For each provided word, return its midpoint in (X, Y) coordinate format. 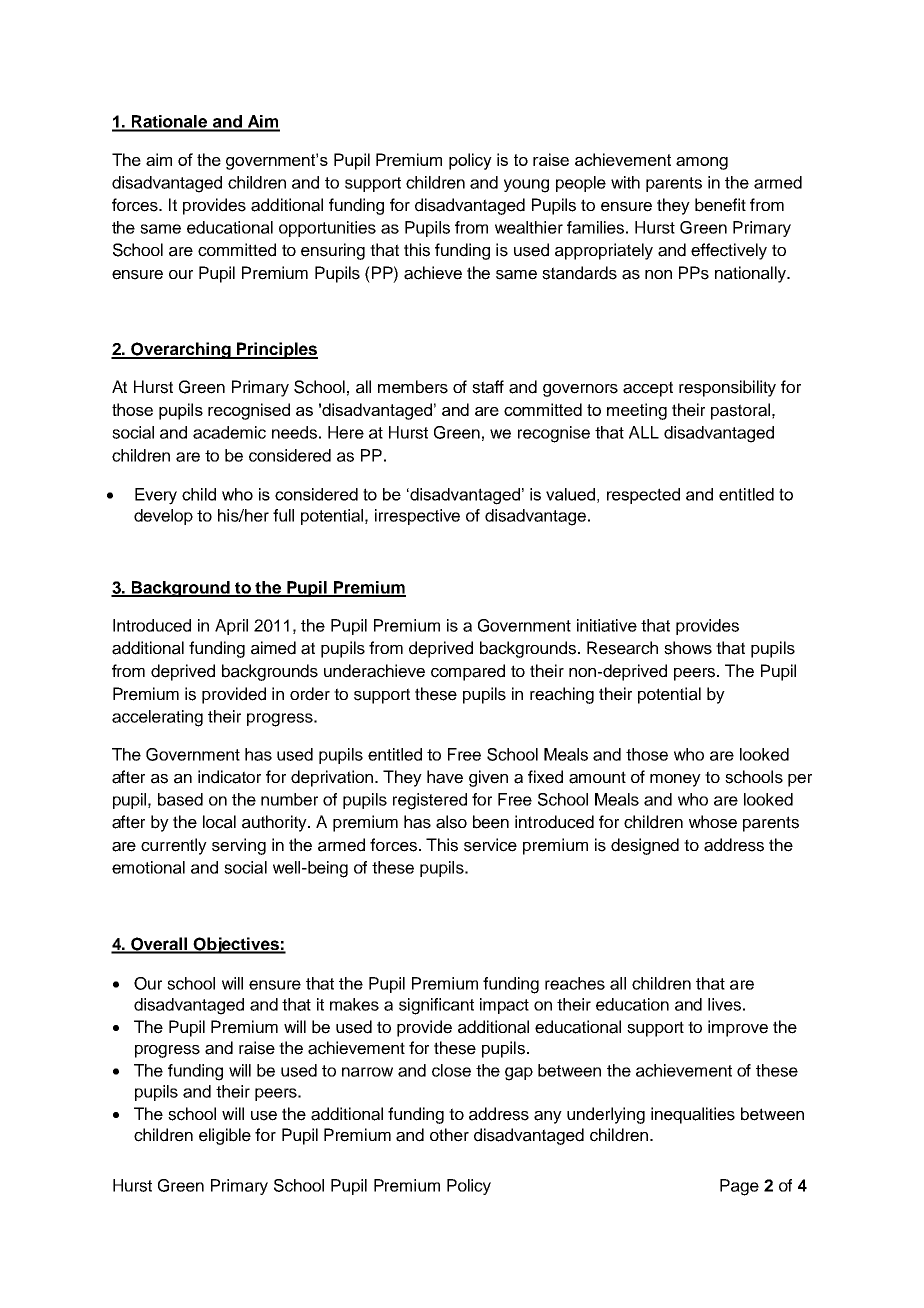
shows (688, 648)
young (526, 186)
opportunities (327, 229)
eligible (225, 1136)
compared (468, 672)
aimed (273, 648)
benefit (720, 205)
